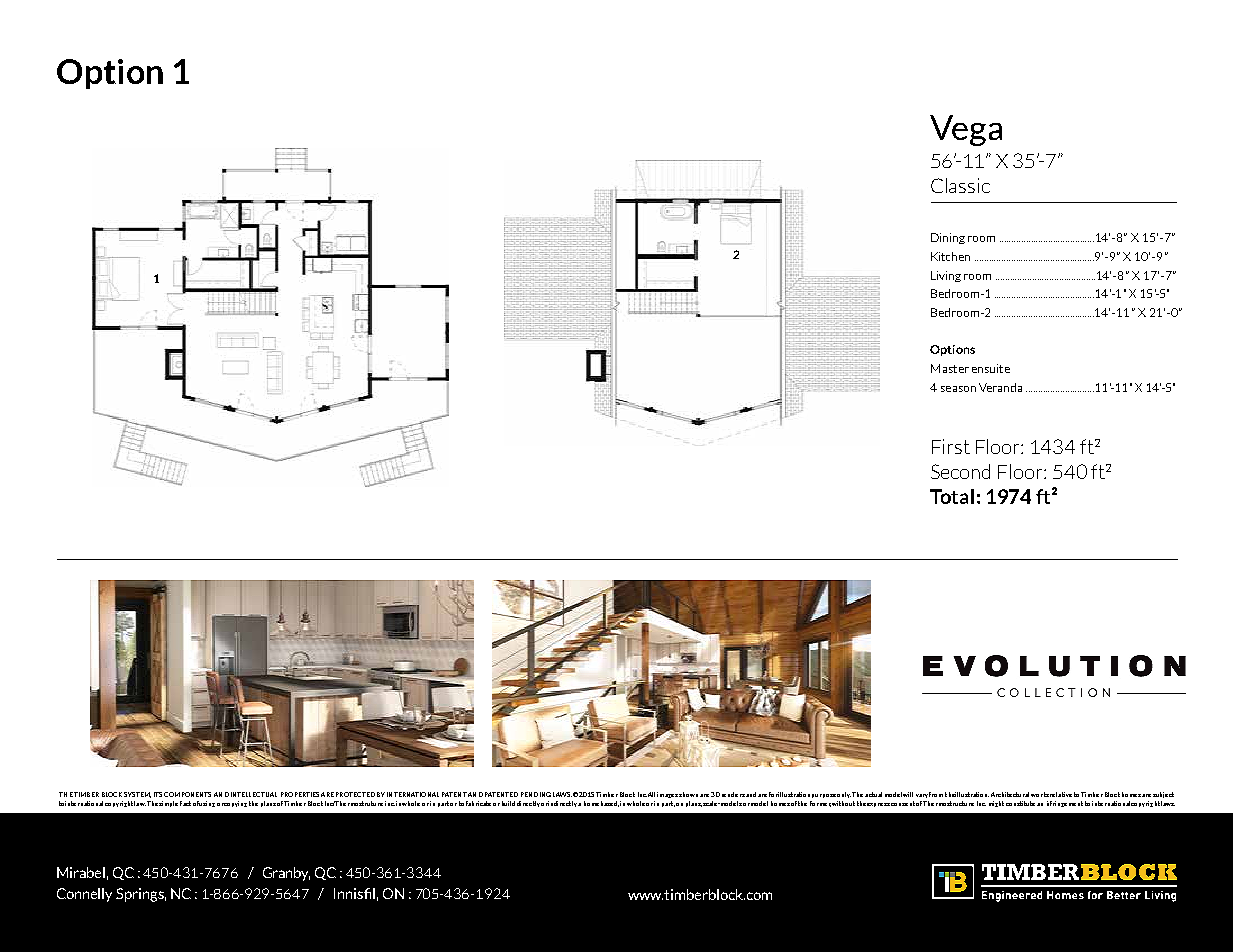  What do you see at coordinates (84, 895) in the screenshot?
I see `Connelly` at bounding box center [84, 895].
